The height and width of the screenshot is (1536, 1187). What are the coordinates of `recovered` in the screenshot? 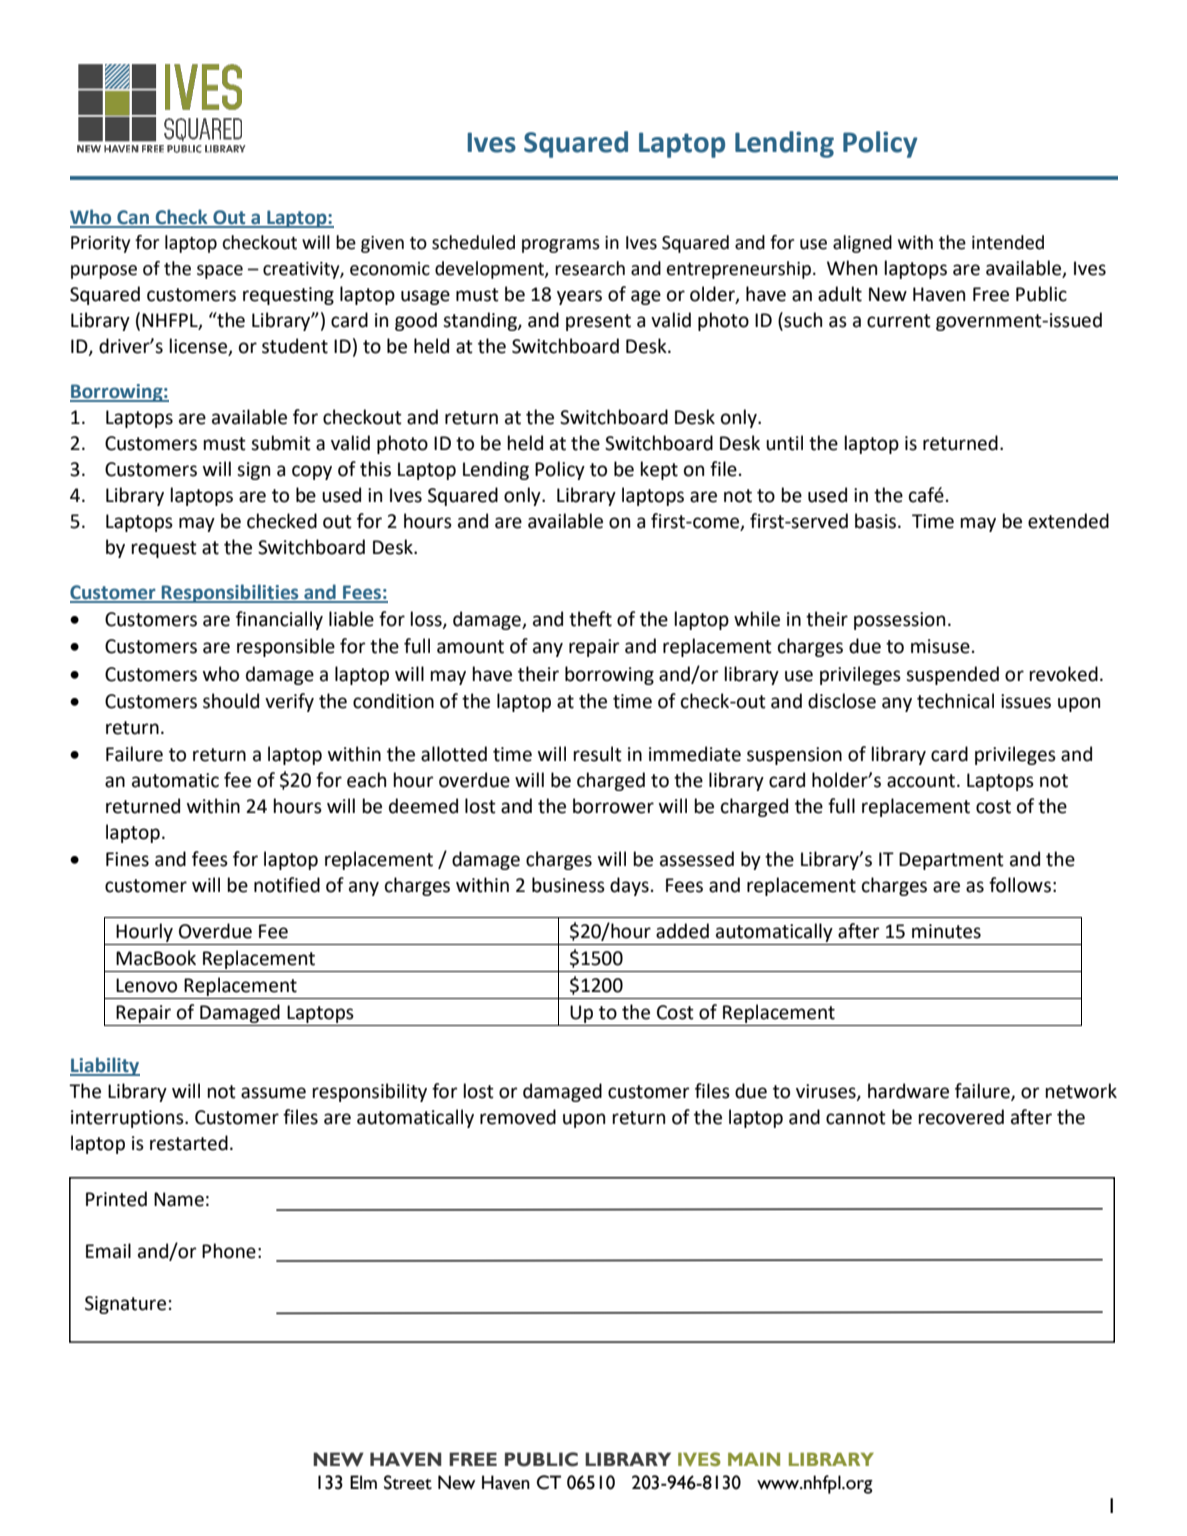 It's located at (961, 1117).
